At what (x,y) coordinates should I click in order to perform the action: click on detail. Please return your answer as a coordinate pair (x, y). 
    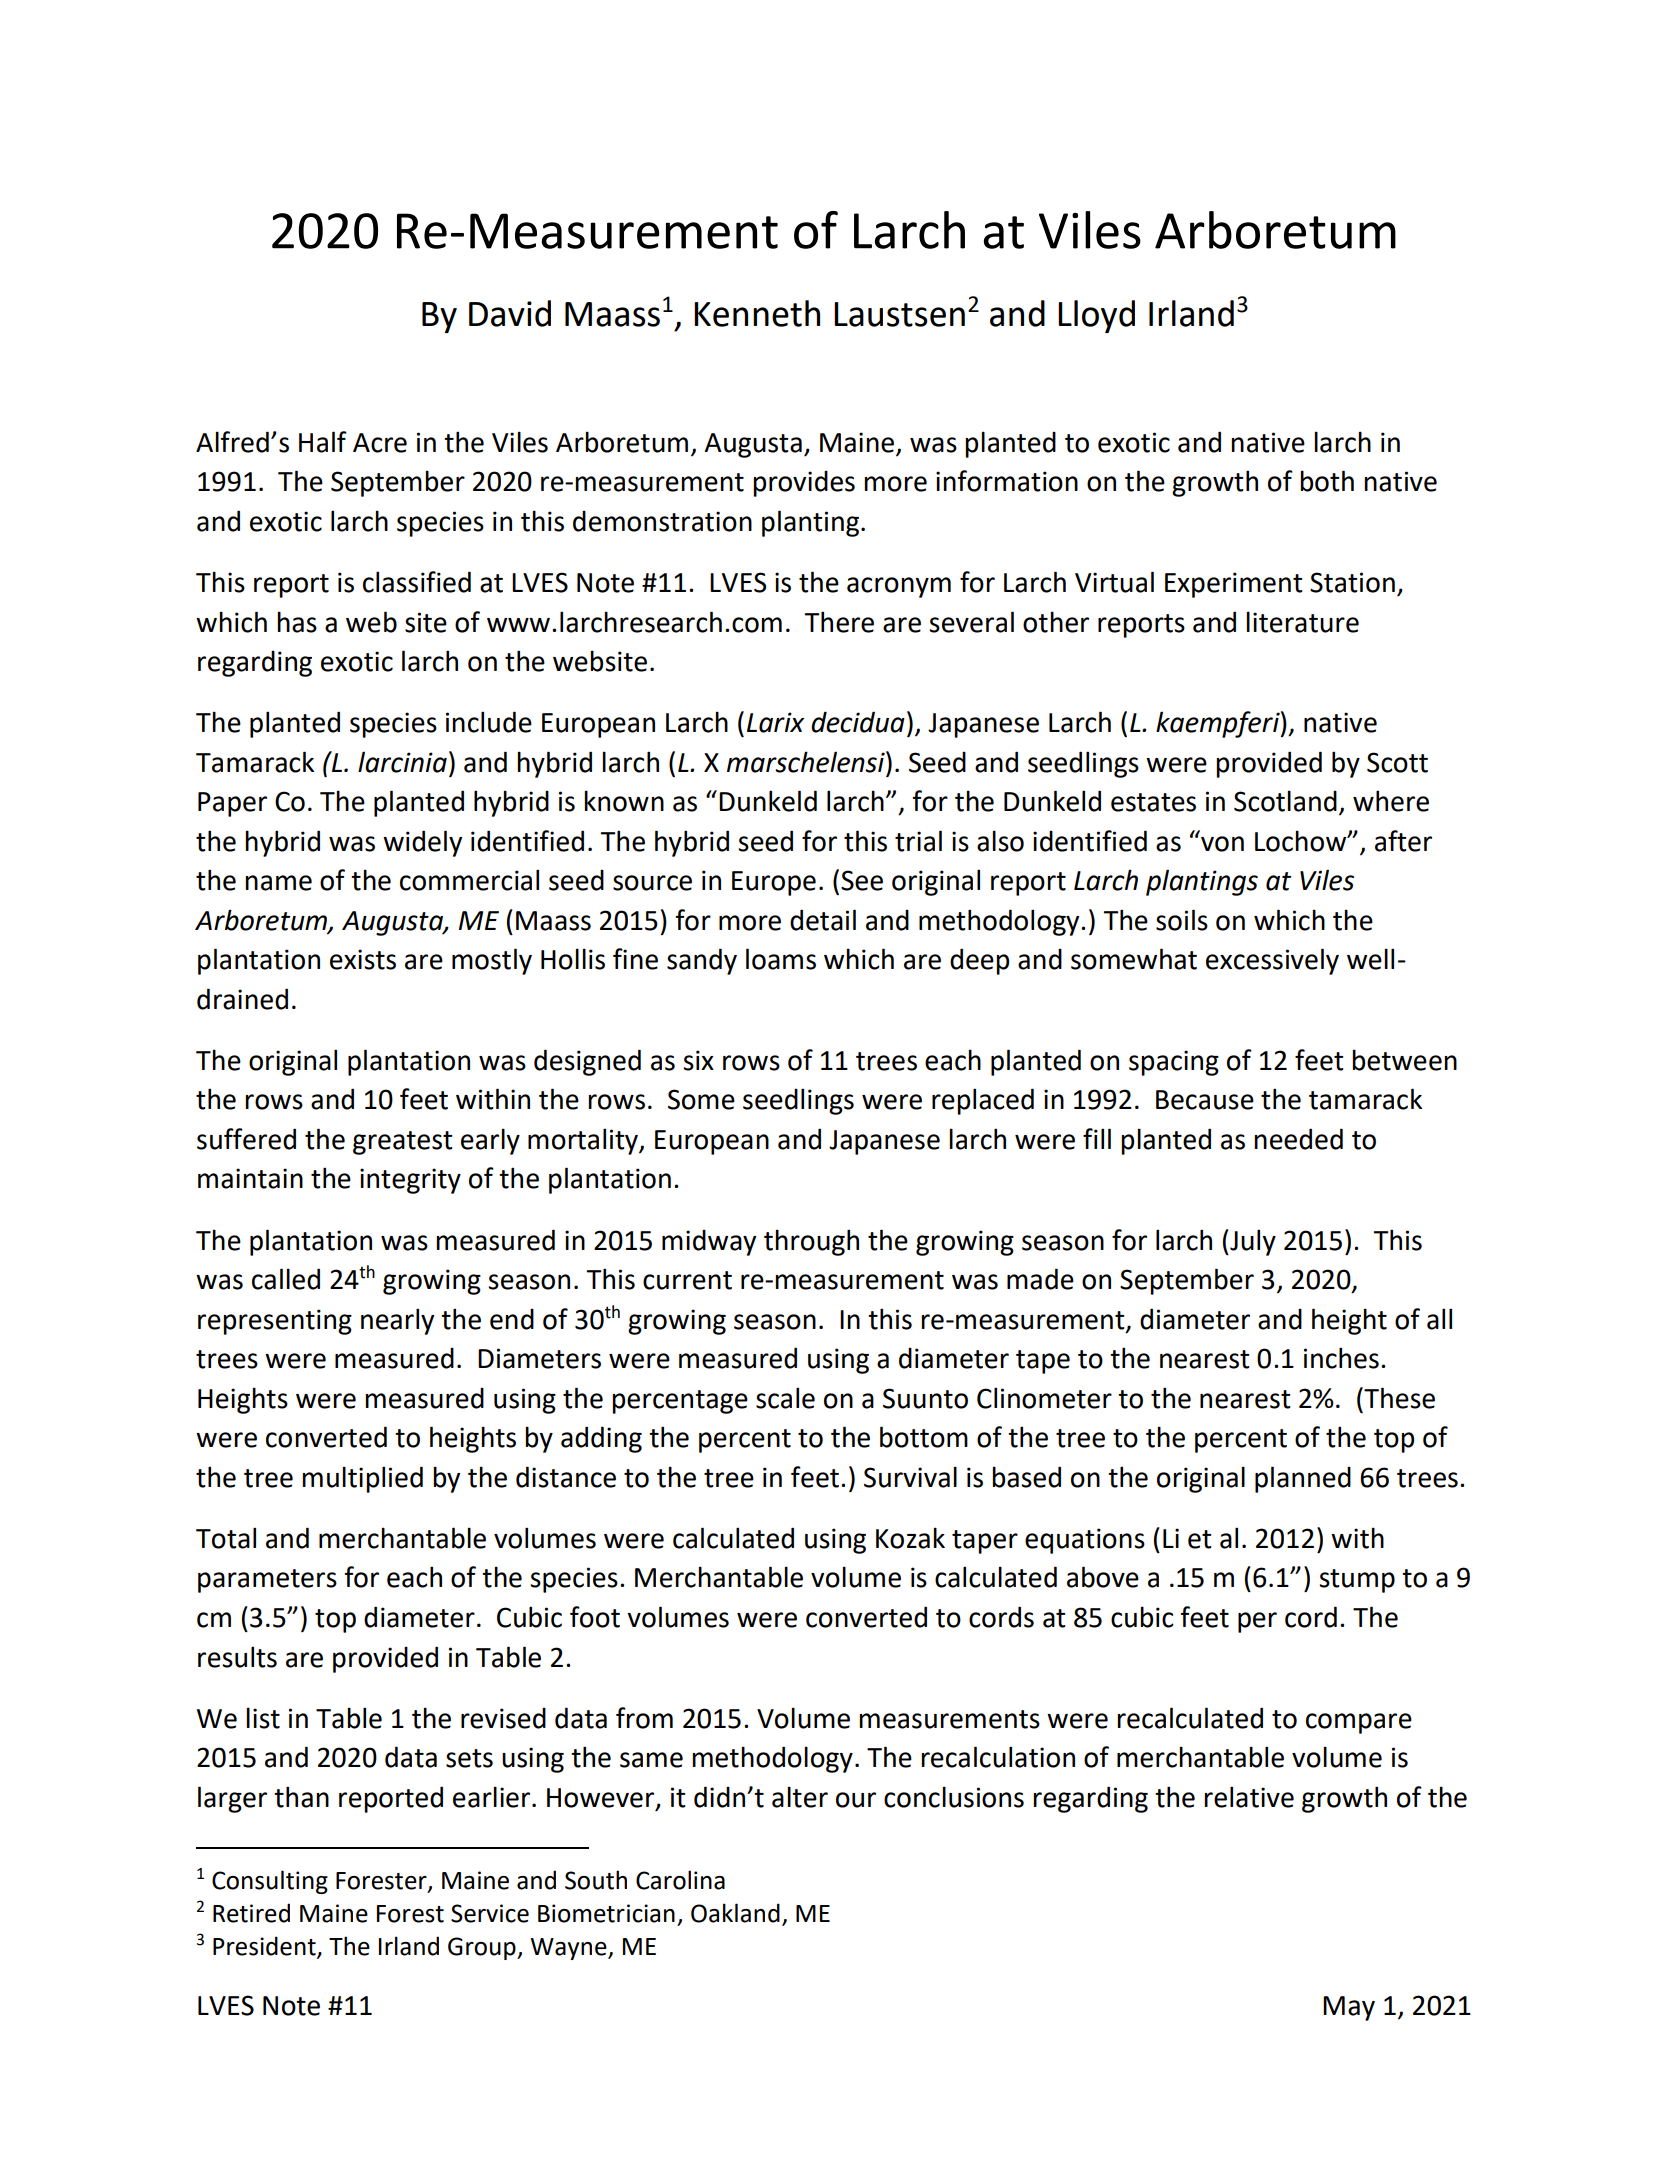
    Looking at the image, I should click on (823, 920).
